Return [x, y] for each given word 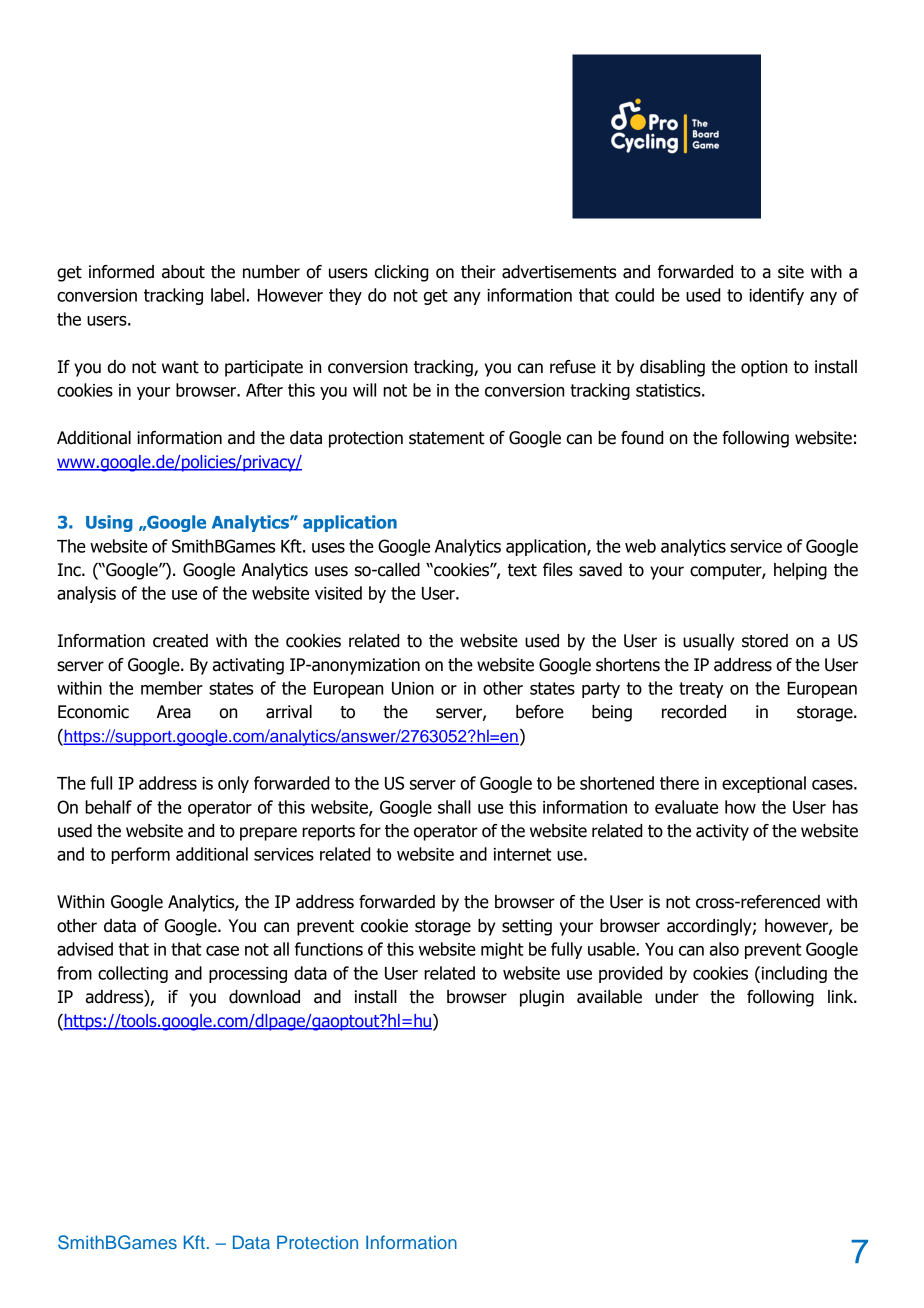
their [478, 272]
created [180, 641]
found [642, 438]
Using [109, 523]
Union [413, 688]
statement [447, 438]
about [183, 272]
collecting [133, 974]
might [502, 950]
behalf [108, 807]
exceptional [764, 784]
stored [765, 641]
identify [776, 296]
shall [454, 807]
